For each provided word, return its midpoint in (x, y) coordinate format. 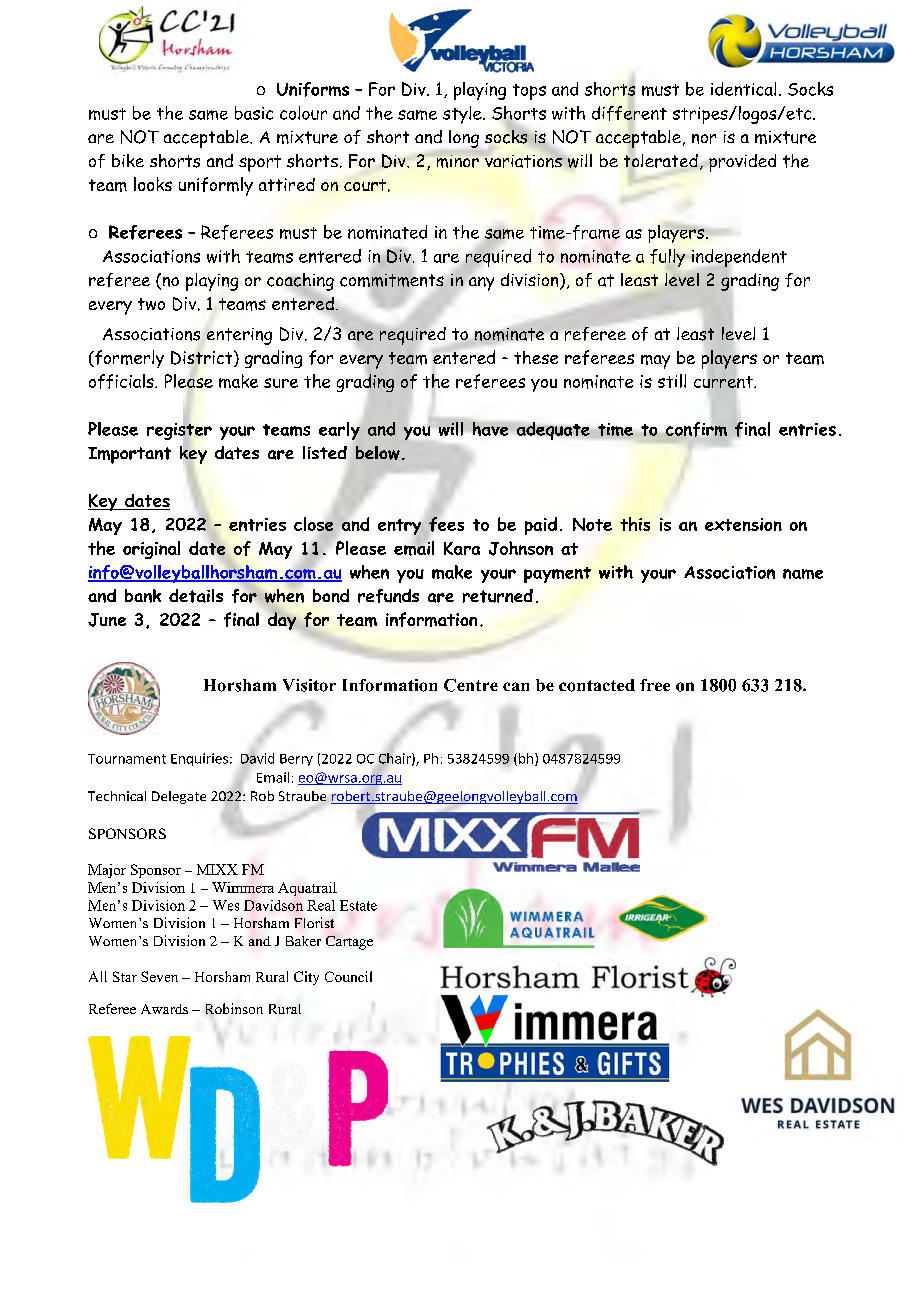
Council (348, 976)
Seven (159, 976)
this (635, 524)
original (151, 550)
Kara (462, 548)
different (629, 113)
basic (254, 113)
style (463, 115)
